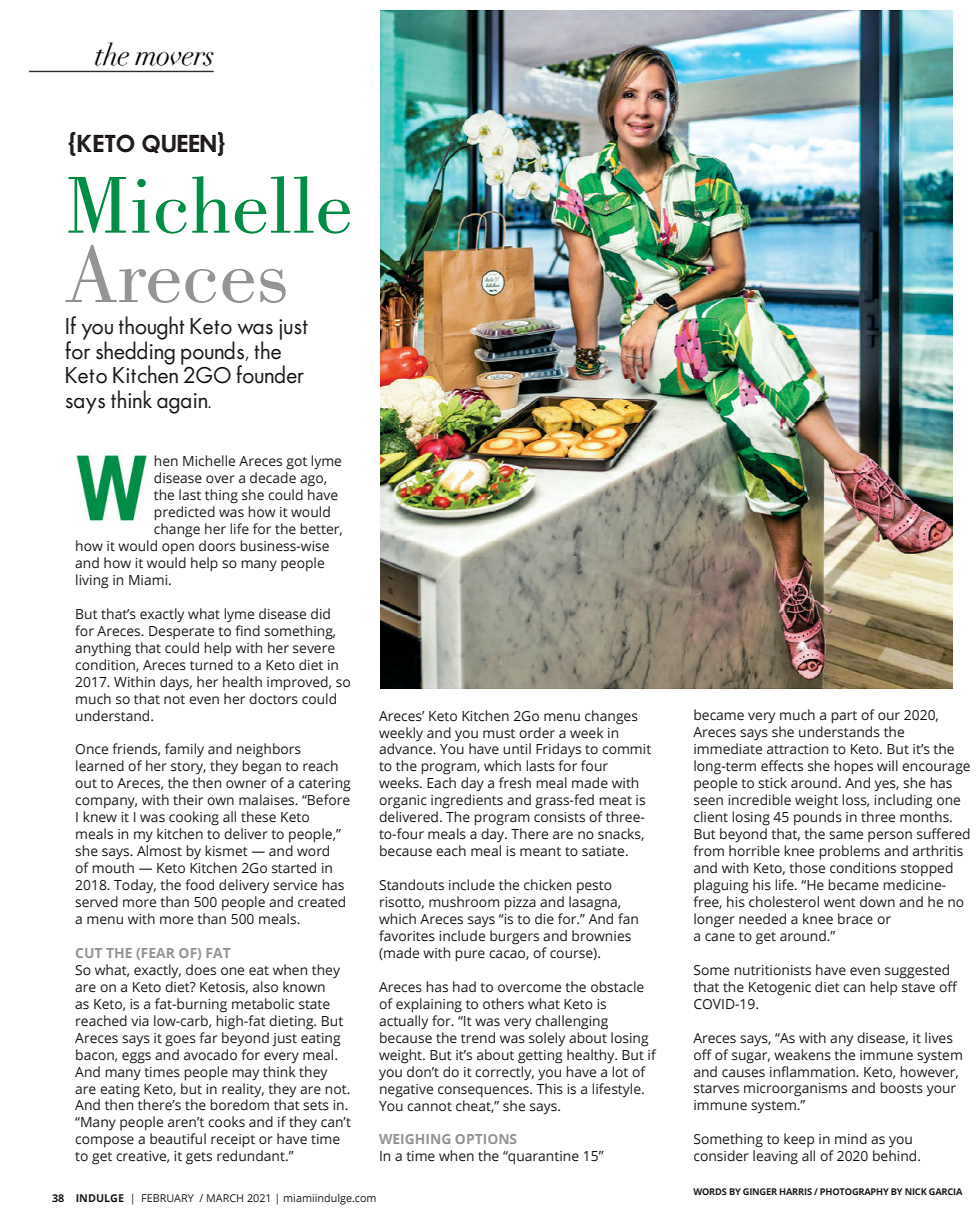 The image size is (980, 1221). Describe the element at coordinates (179, 143) in the screenshot. I see `QUEEN` at that location.
